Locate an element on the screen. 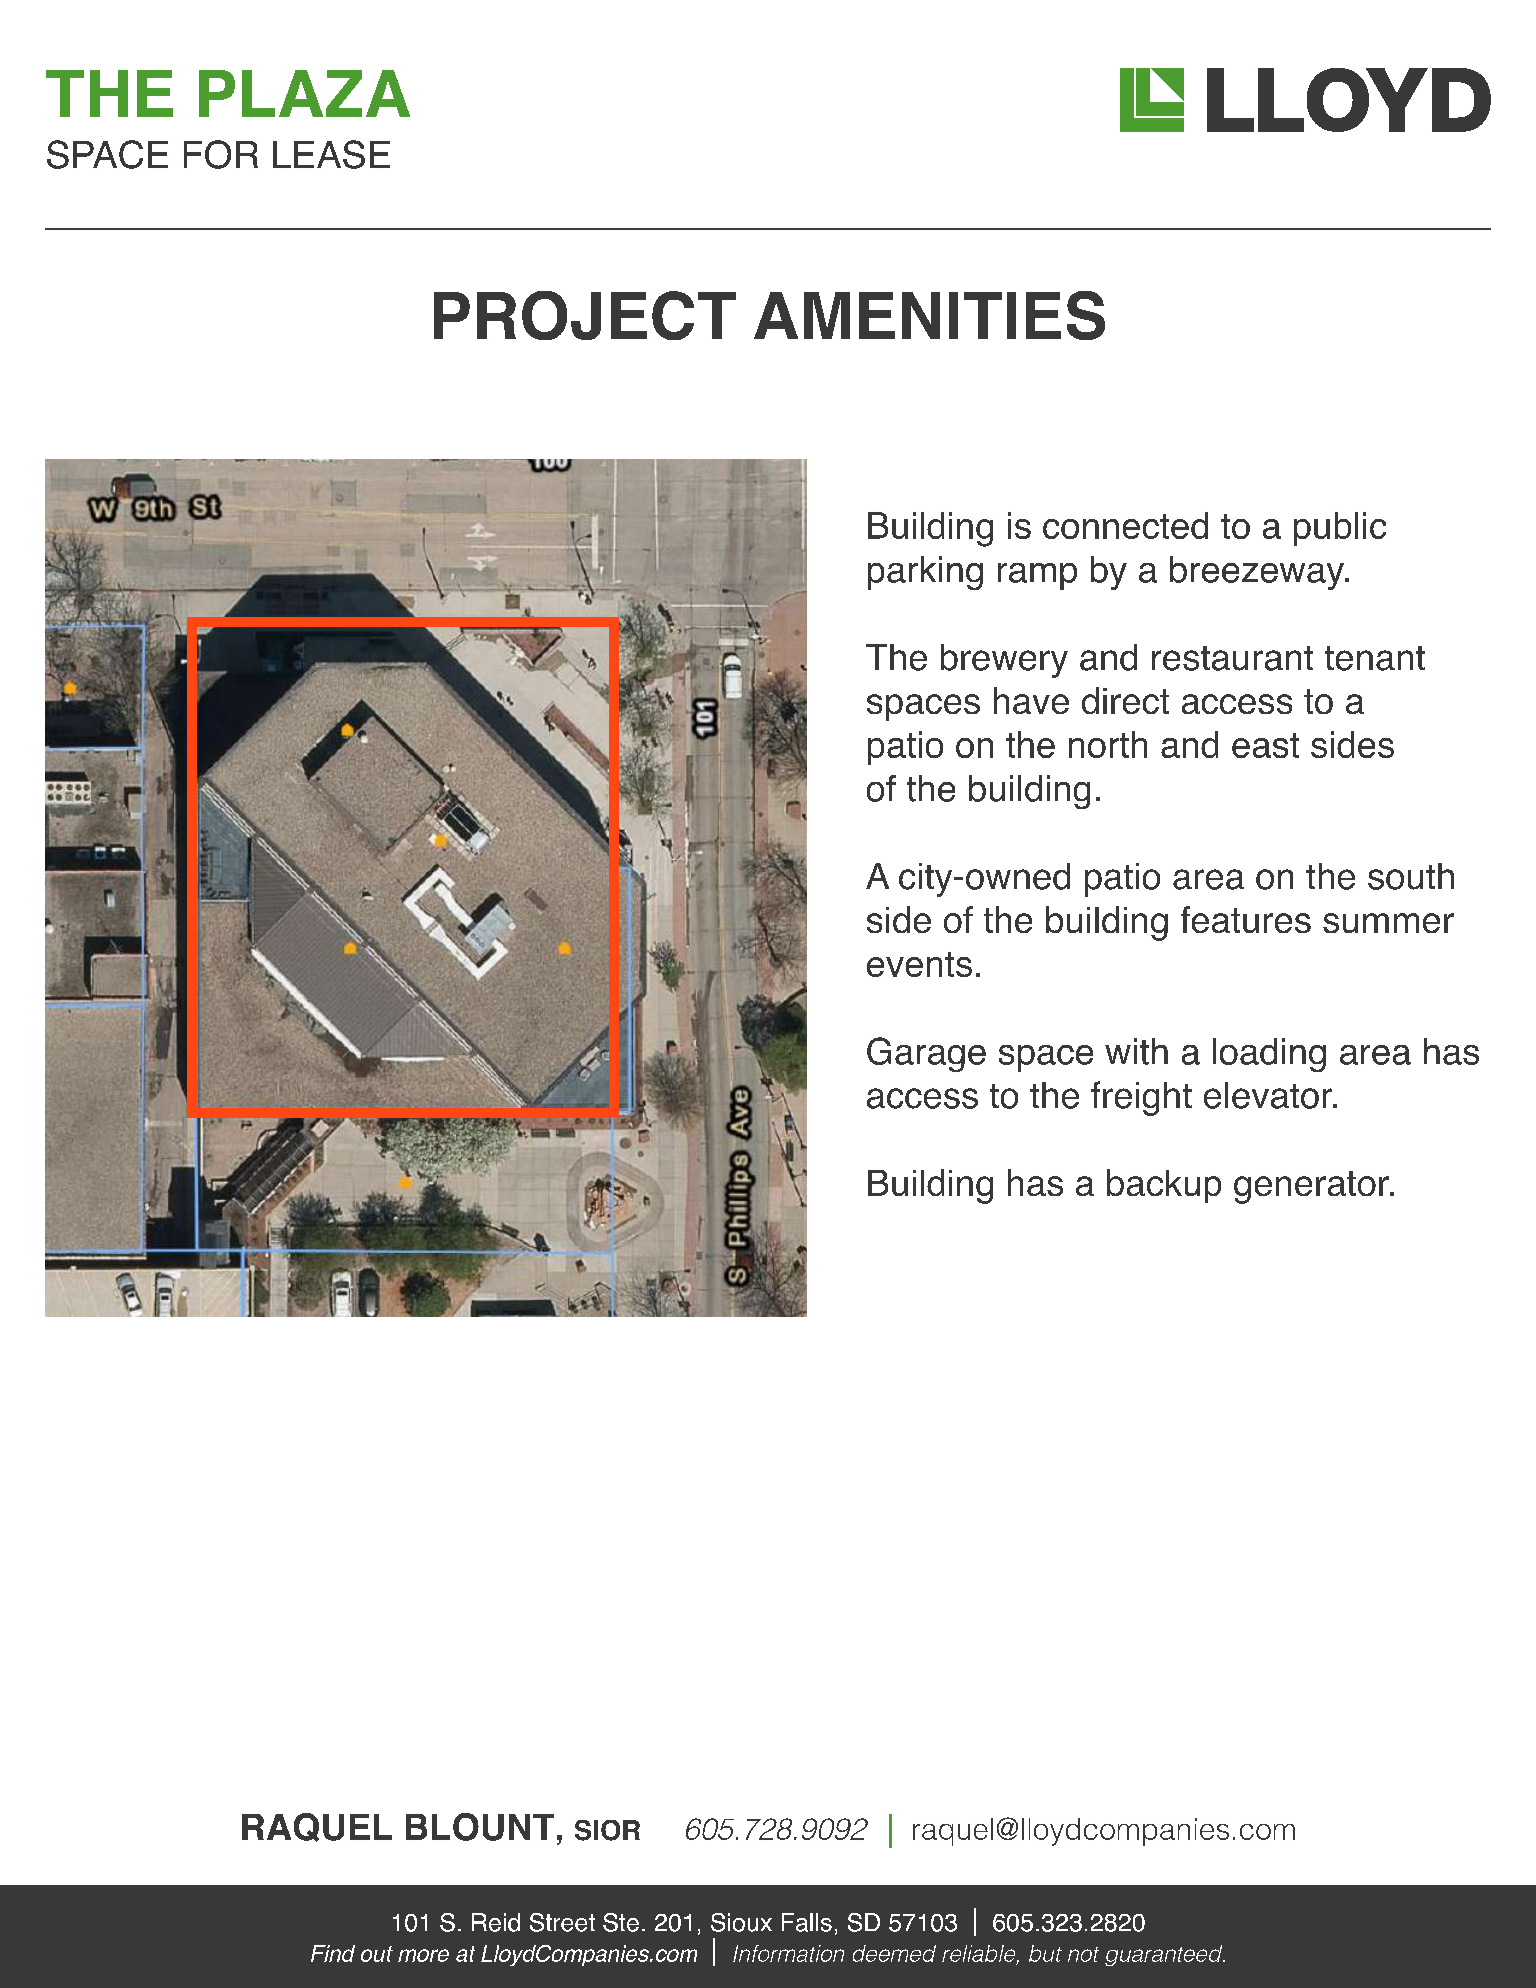 The width and height of the screenshot is (1536, 1988). Garage is located at coordinates (926, 1054).
